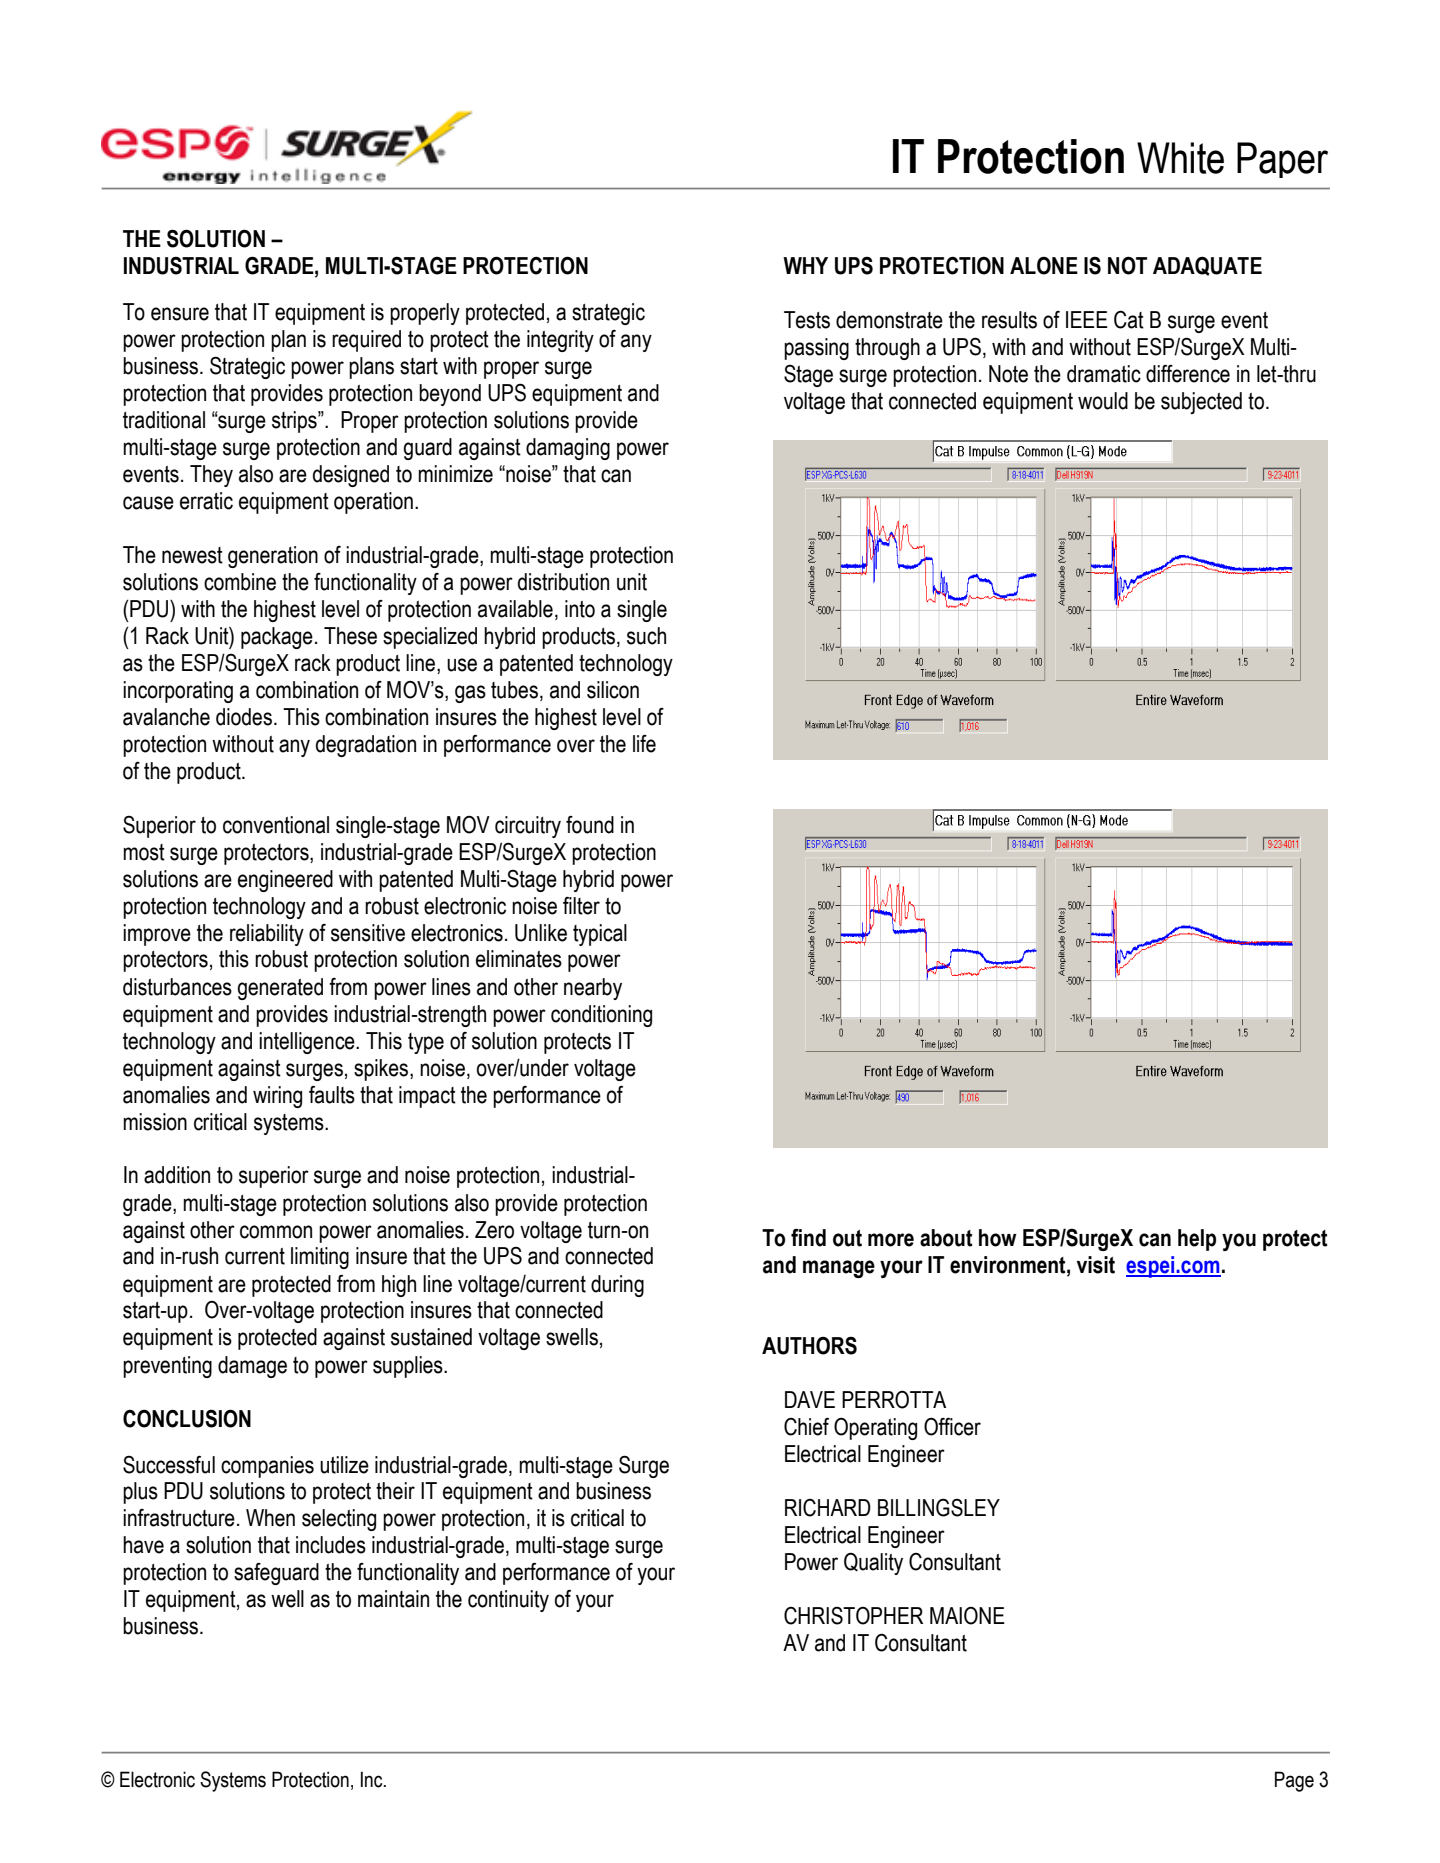  I want to click on White, so click(1180, 158).
